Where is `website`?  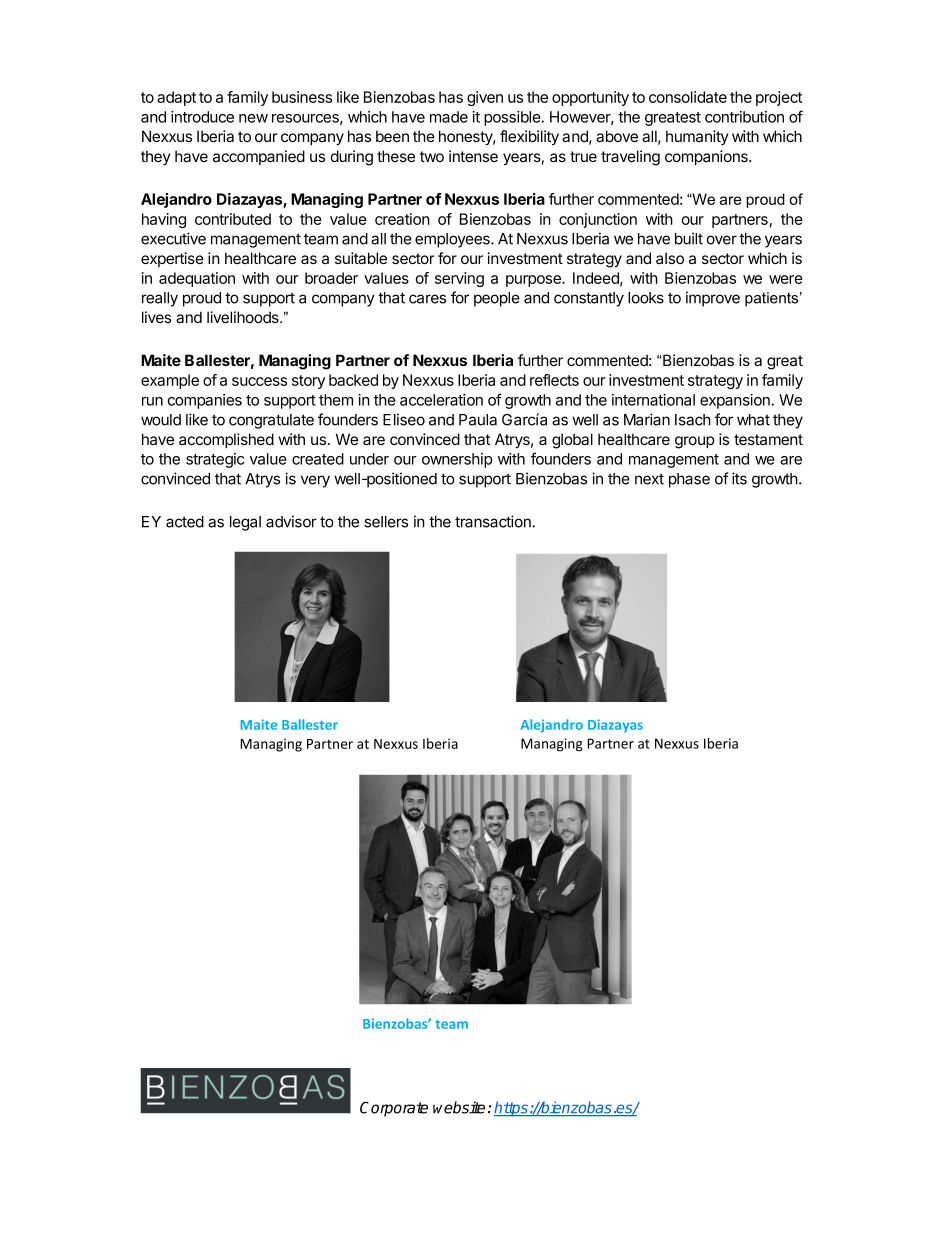
website is located at coordinates (459, 1107).
